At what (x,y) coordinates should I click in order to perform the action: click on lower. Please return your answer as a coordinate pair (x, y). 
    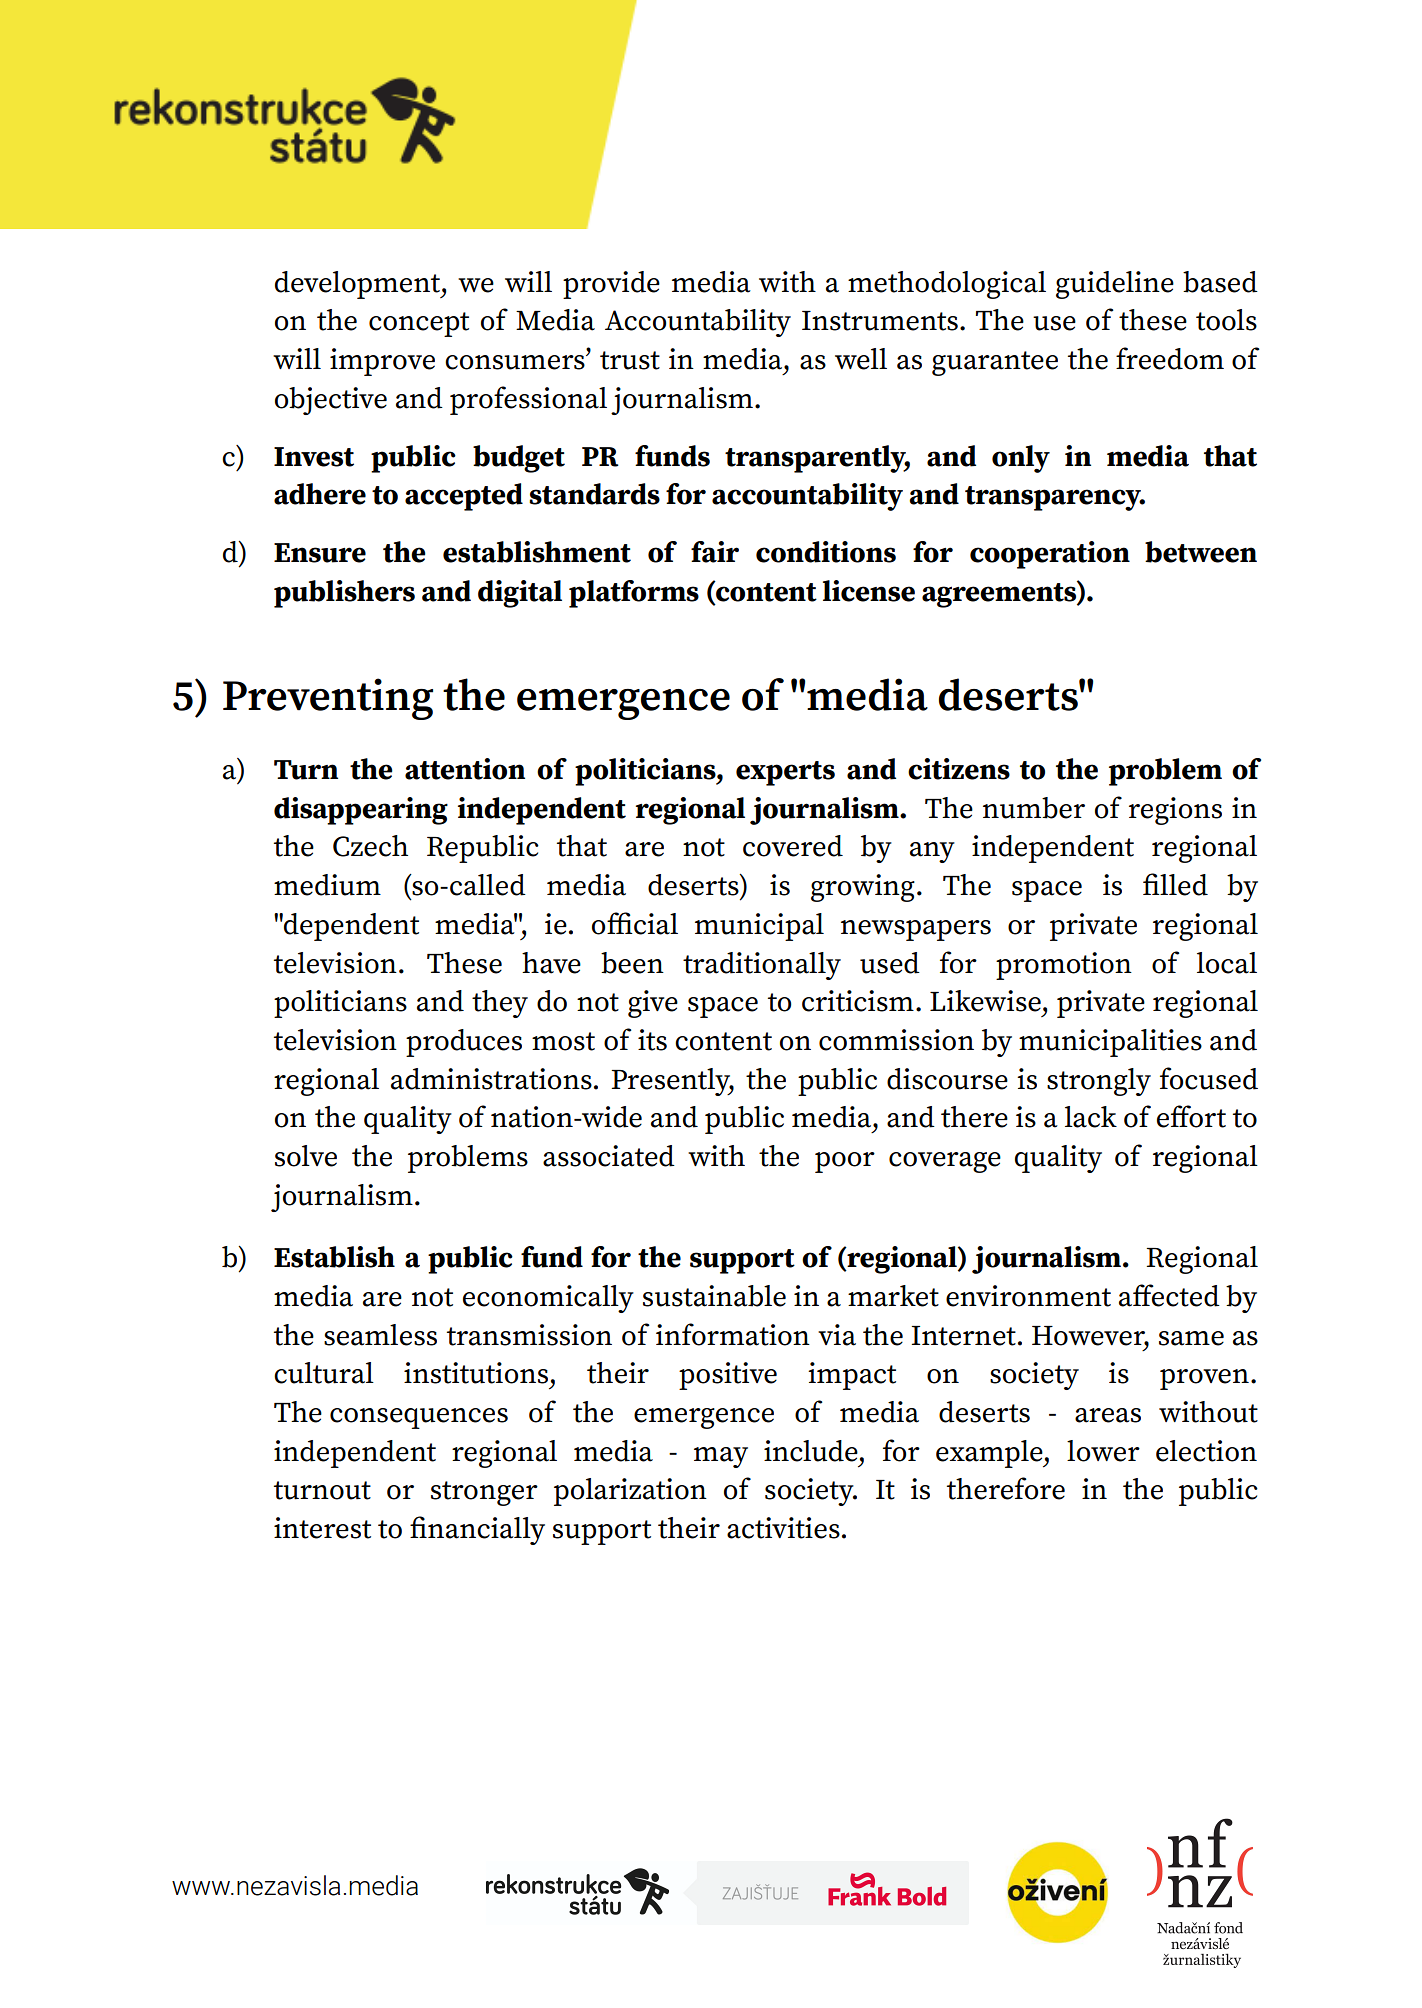
    Looking at the image, I should click on (1103, 1451).
